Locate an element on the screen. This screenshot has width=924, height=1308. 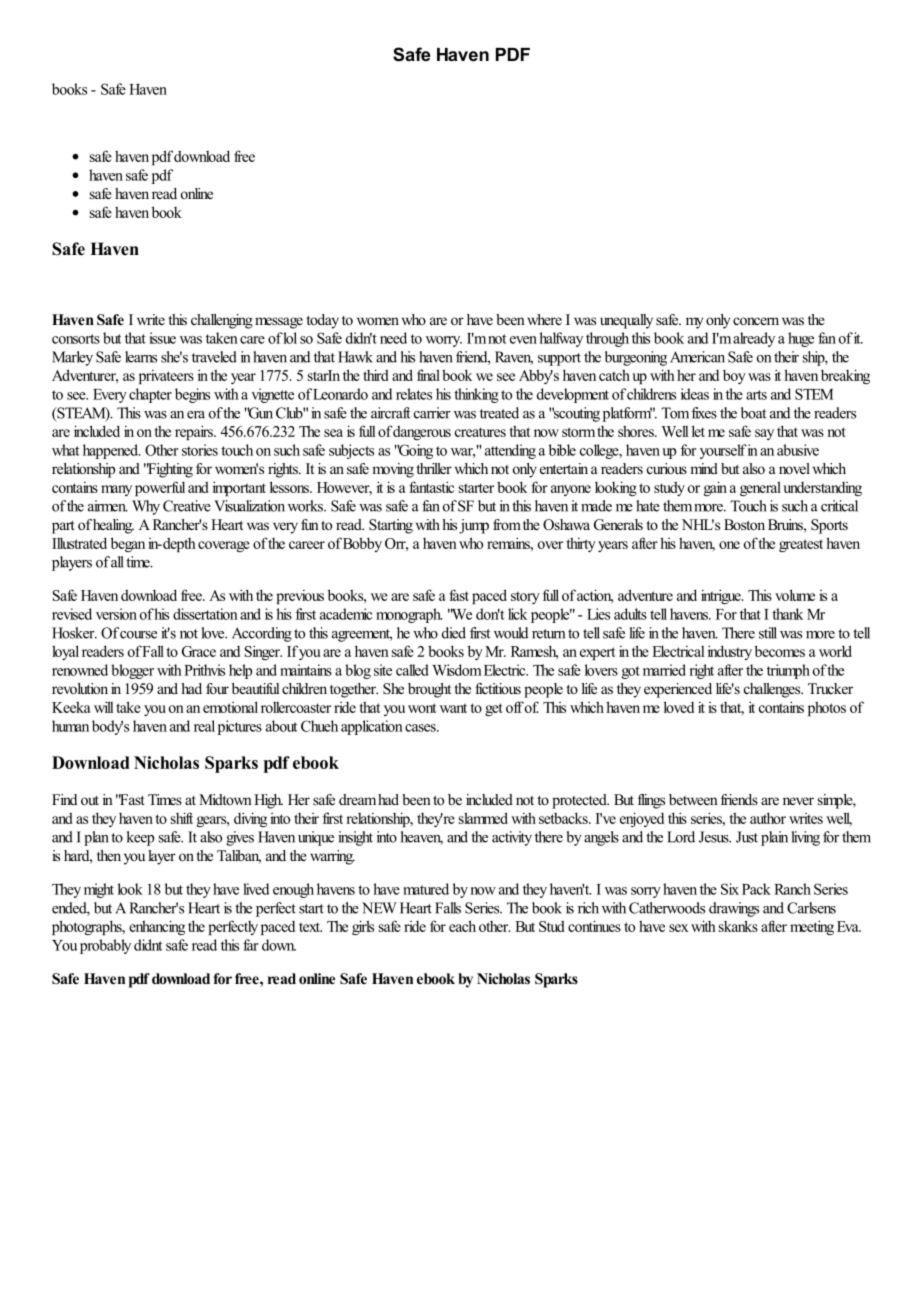
probably is located at coordinates (105, 946).
